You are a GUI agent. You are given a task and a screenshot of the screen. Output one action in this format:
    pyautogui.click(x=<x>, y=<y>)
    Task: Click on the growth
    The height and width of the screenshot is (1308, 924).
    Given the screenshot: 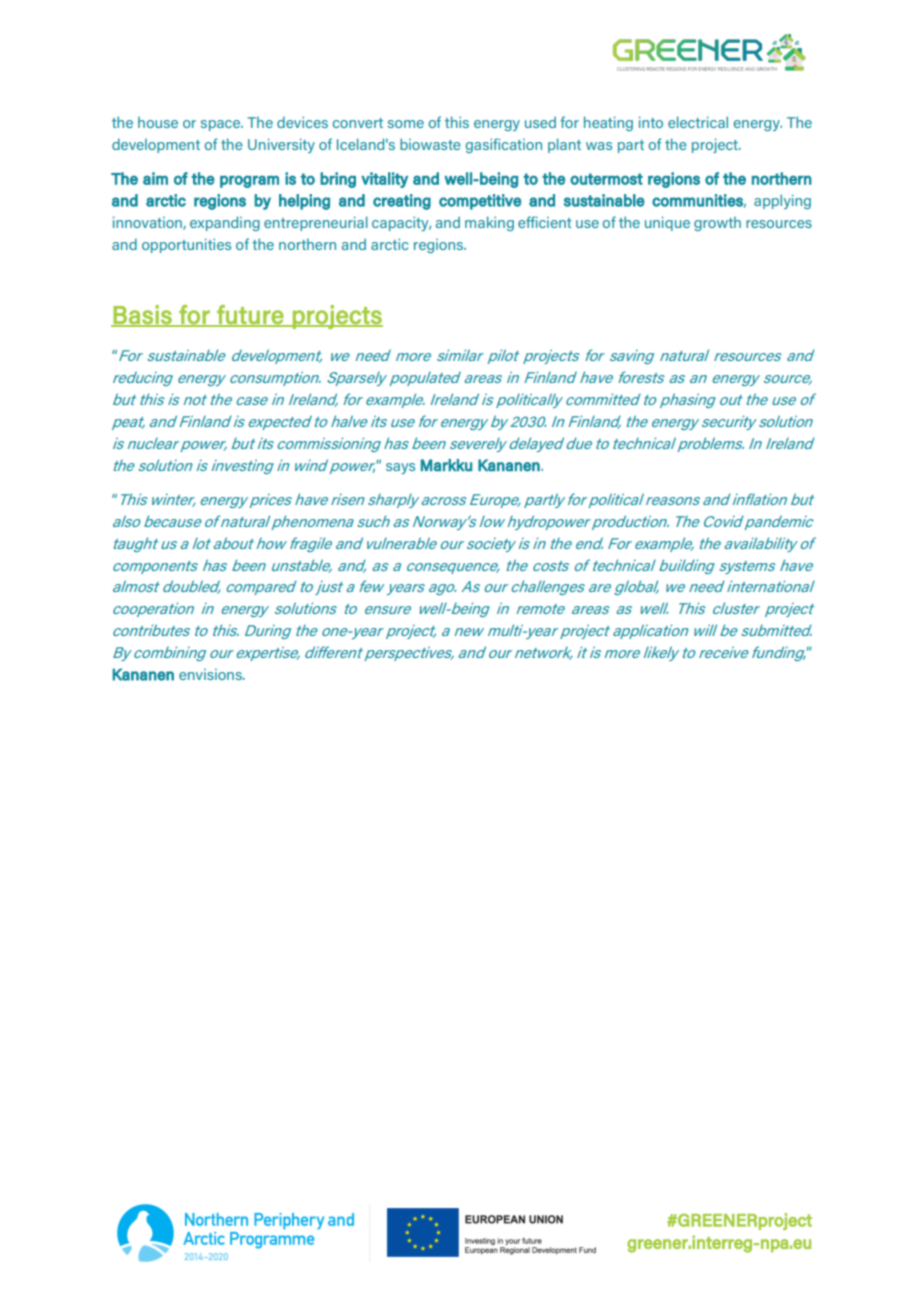 What is the action you would take?
    pyautogui.click(x=717, y=224)
